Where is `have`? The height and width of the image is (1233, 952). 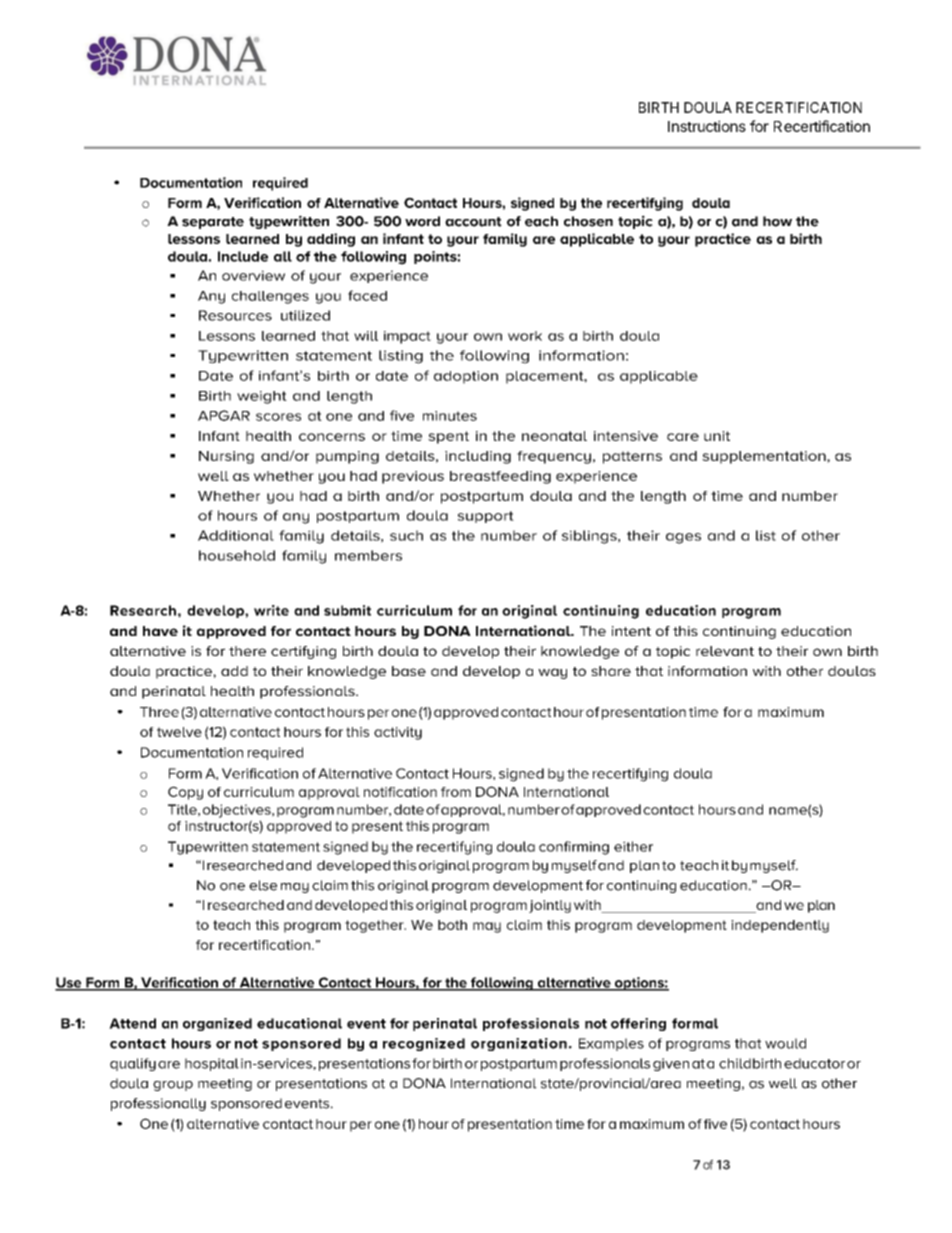
have is located at coordinates (160, 631).
